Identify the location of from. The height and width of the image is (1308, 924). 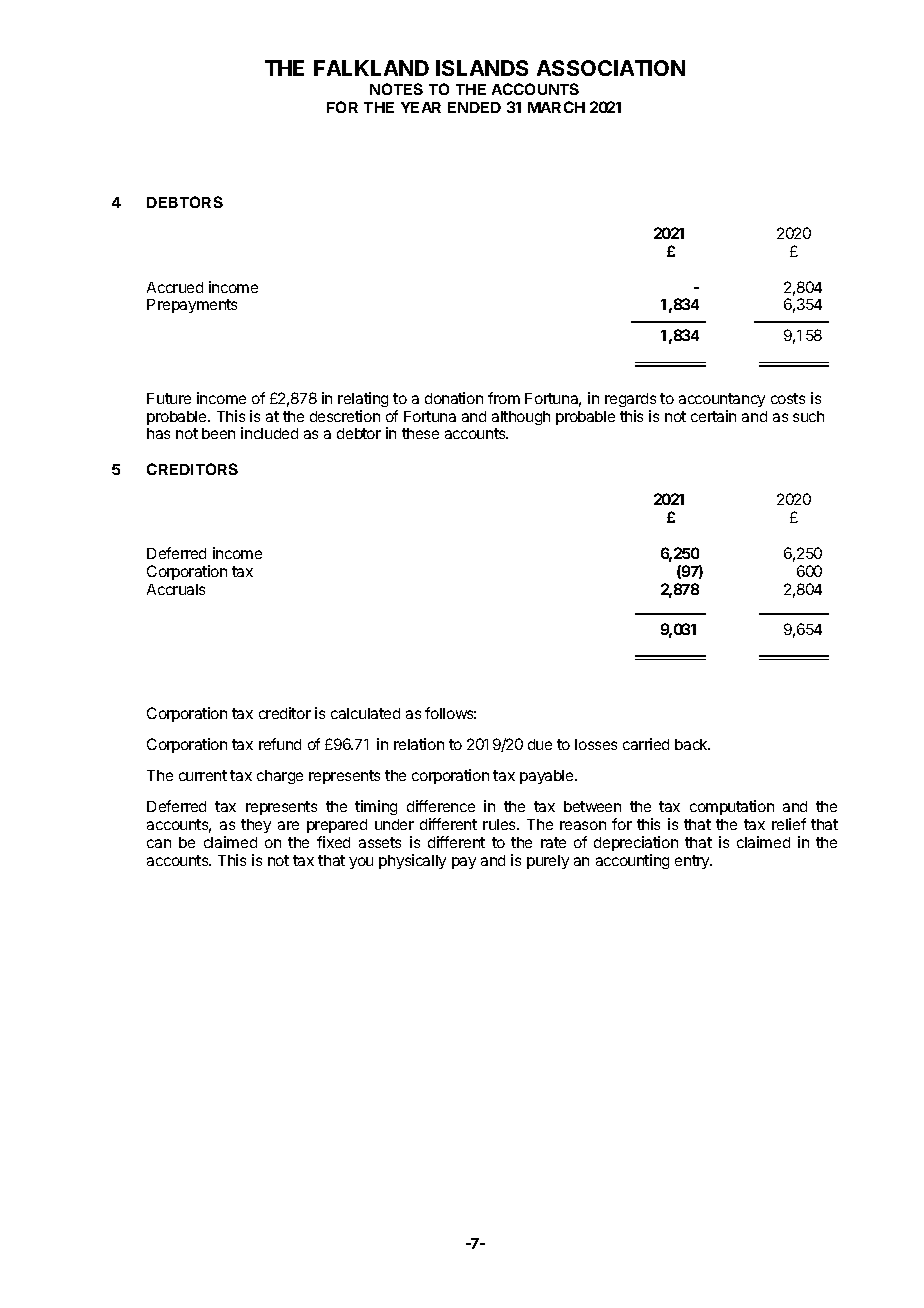
(504, 398).
